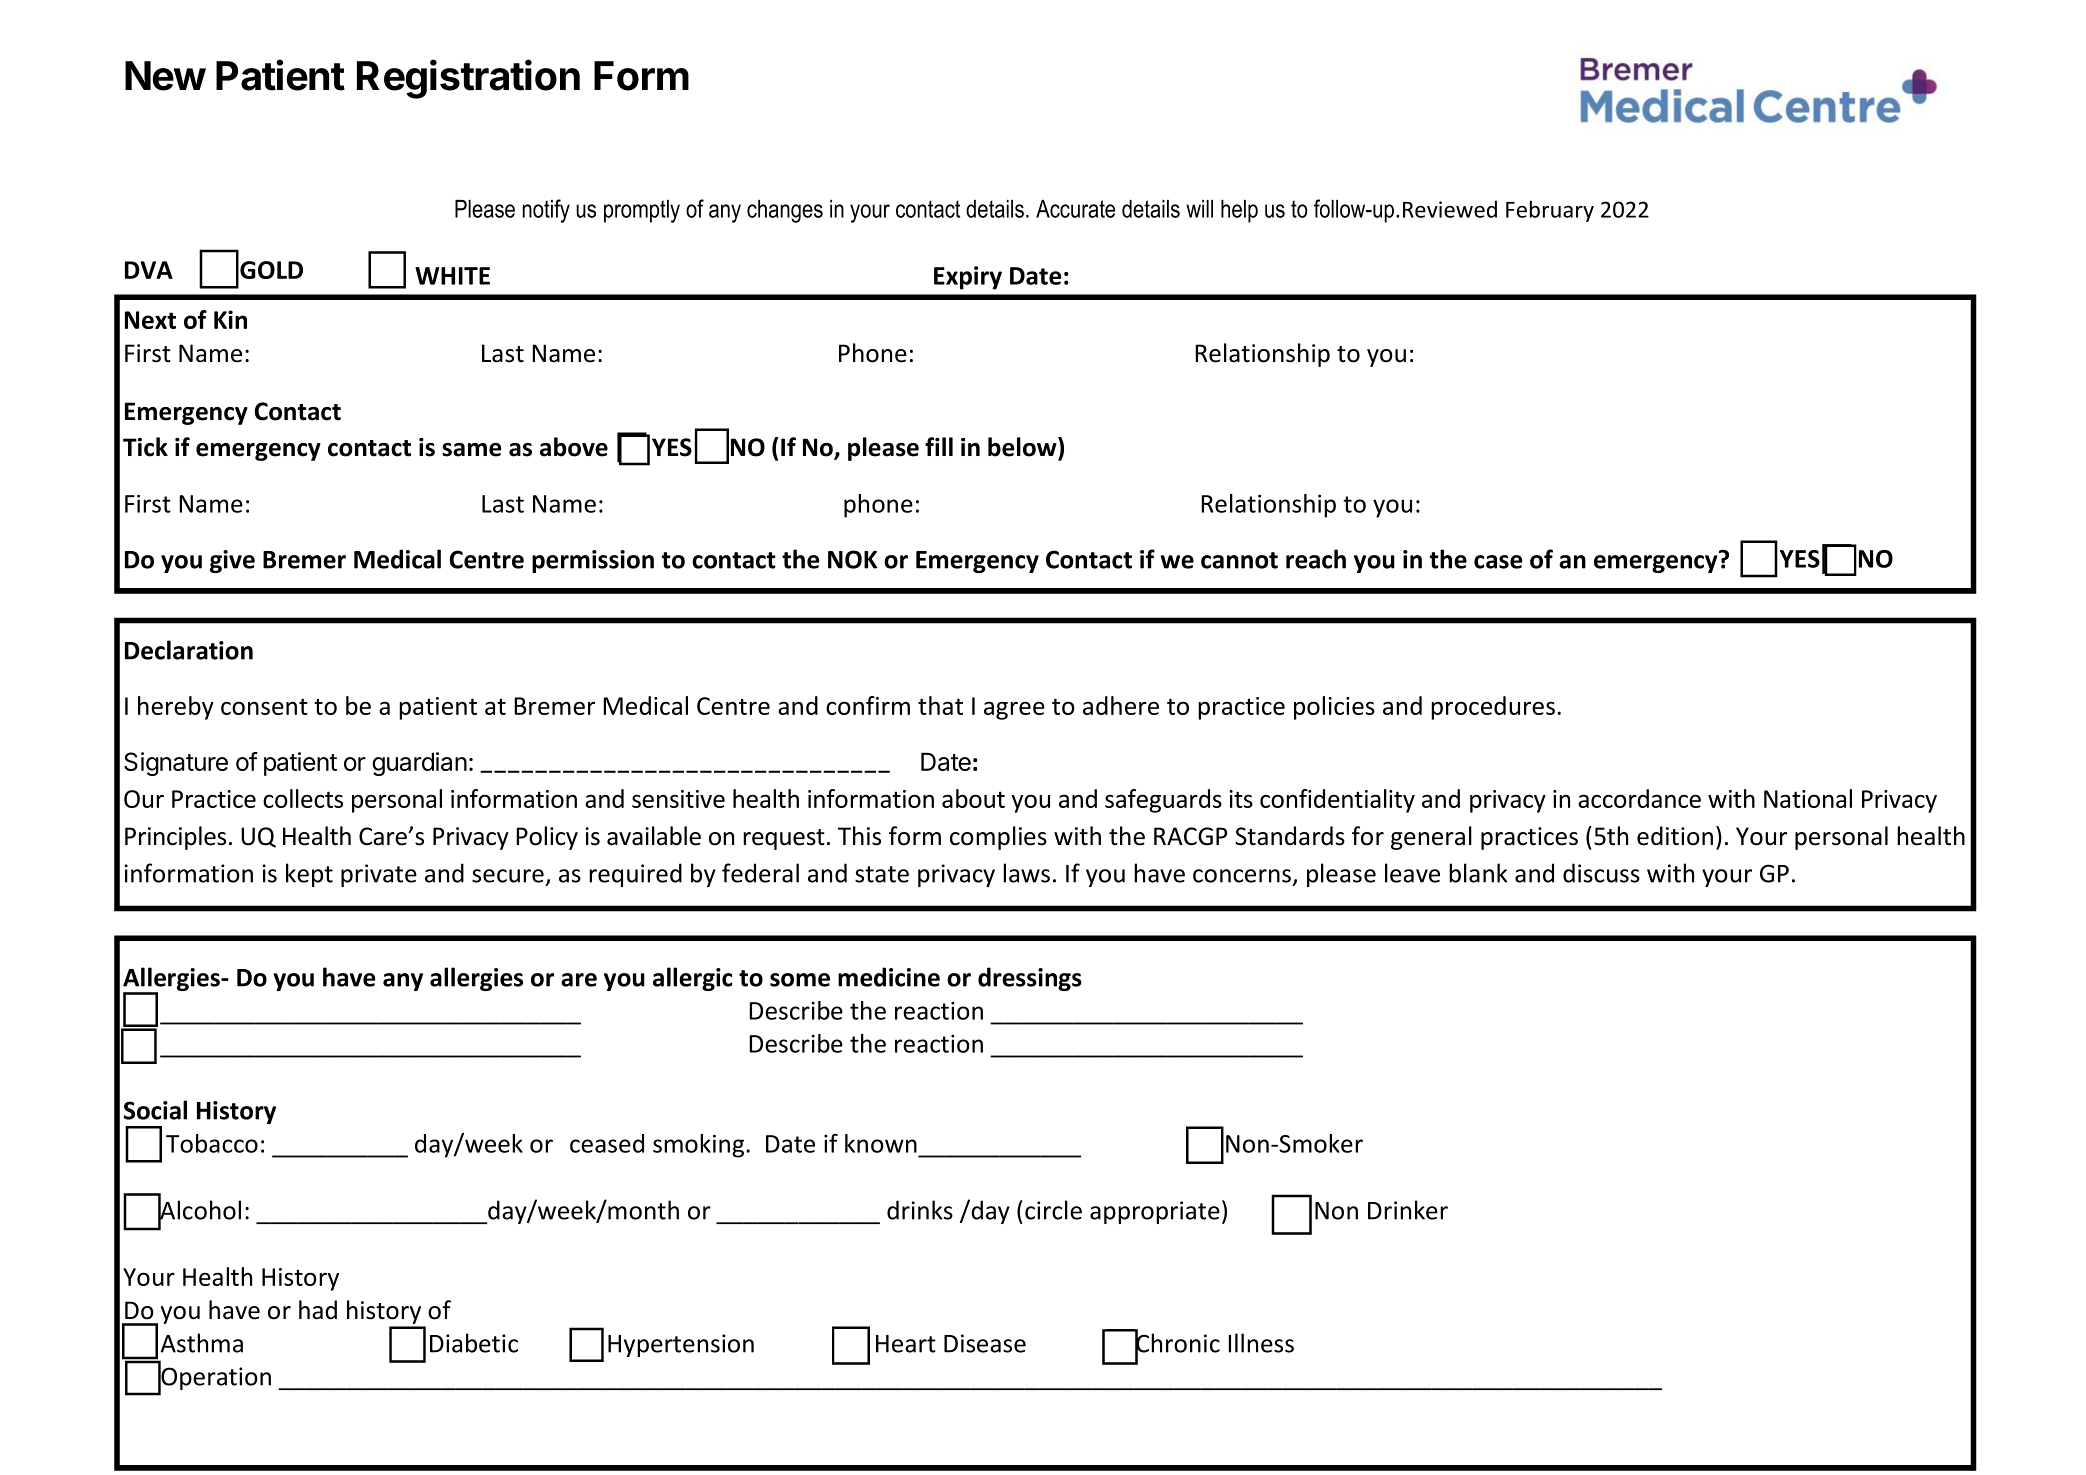 This page has width=2086, height=1475. What do you see at coordinates (1075, 209) in the page?
I see `Accurate` at bounding box center [1075, 209].
